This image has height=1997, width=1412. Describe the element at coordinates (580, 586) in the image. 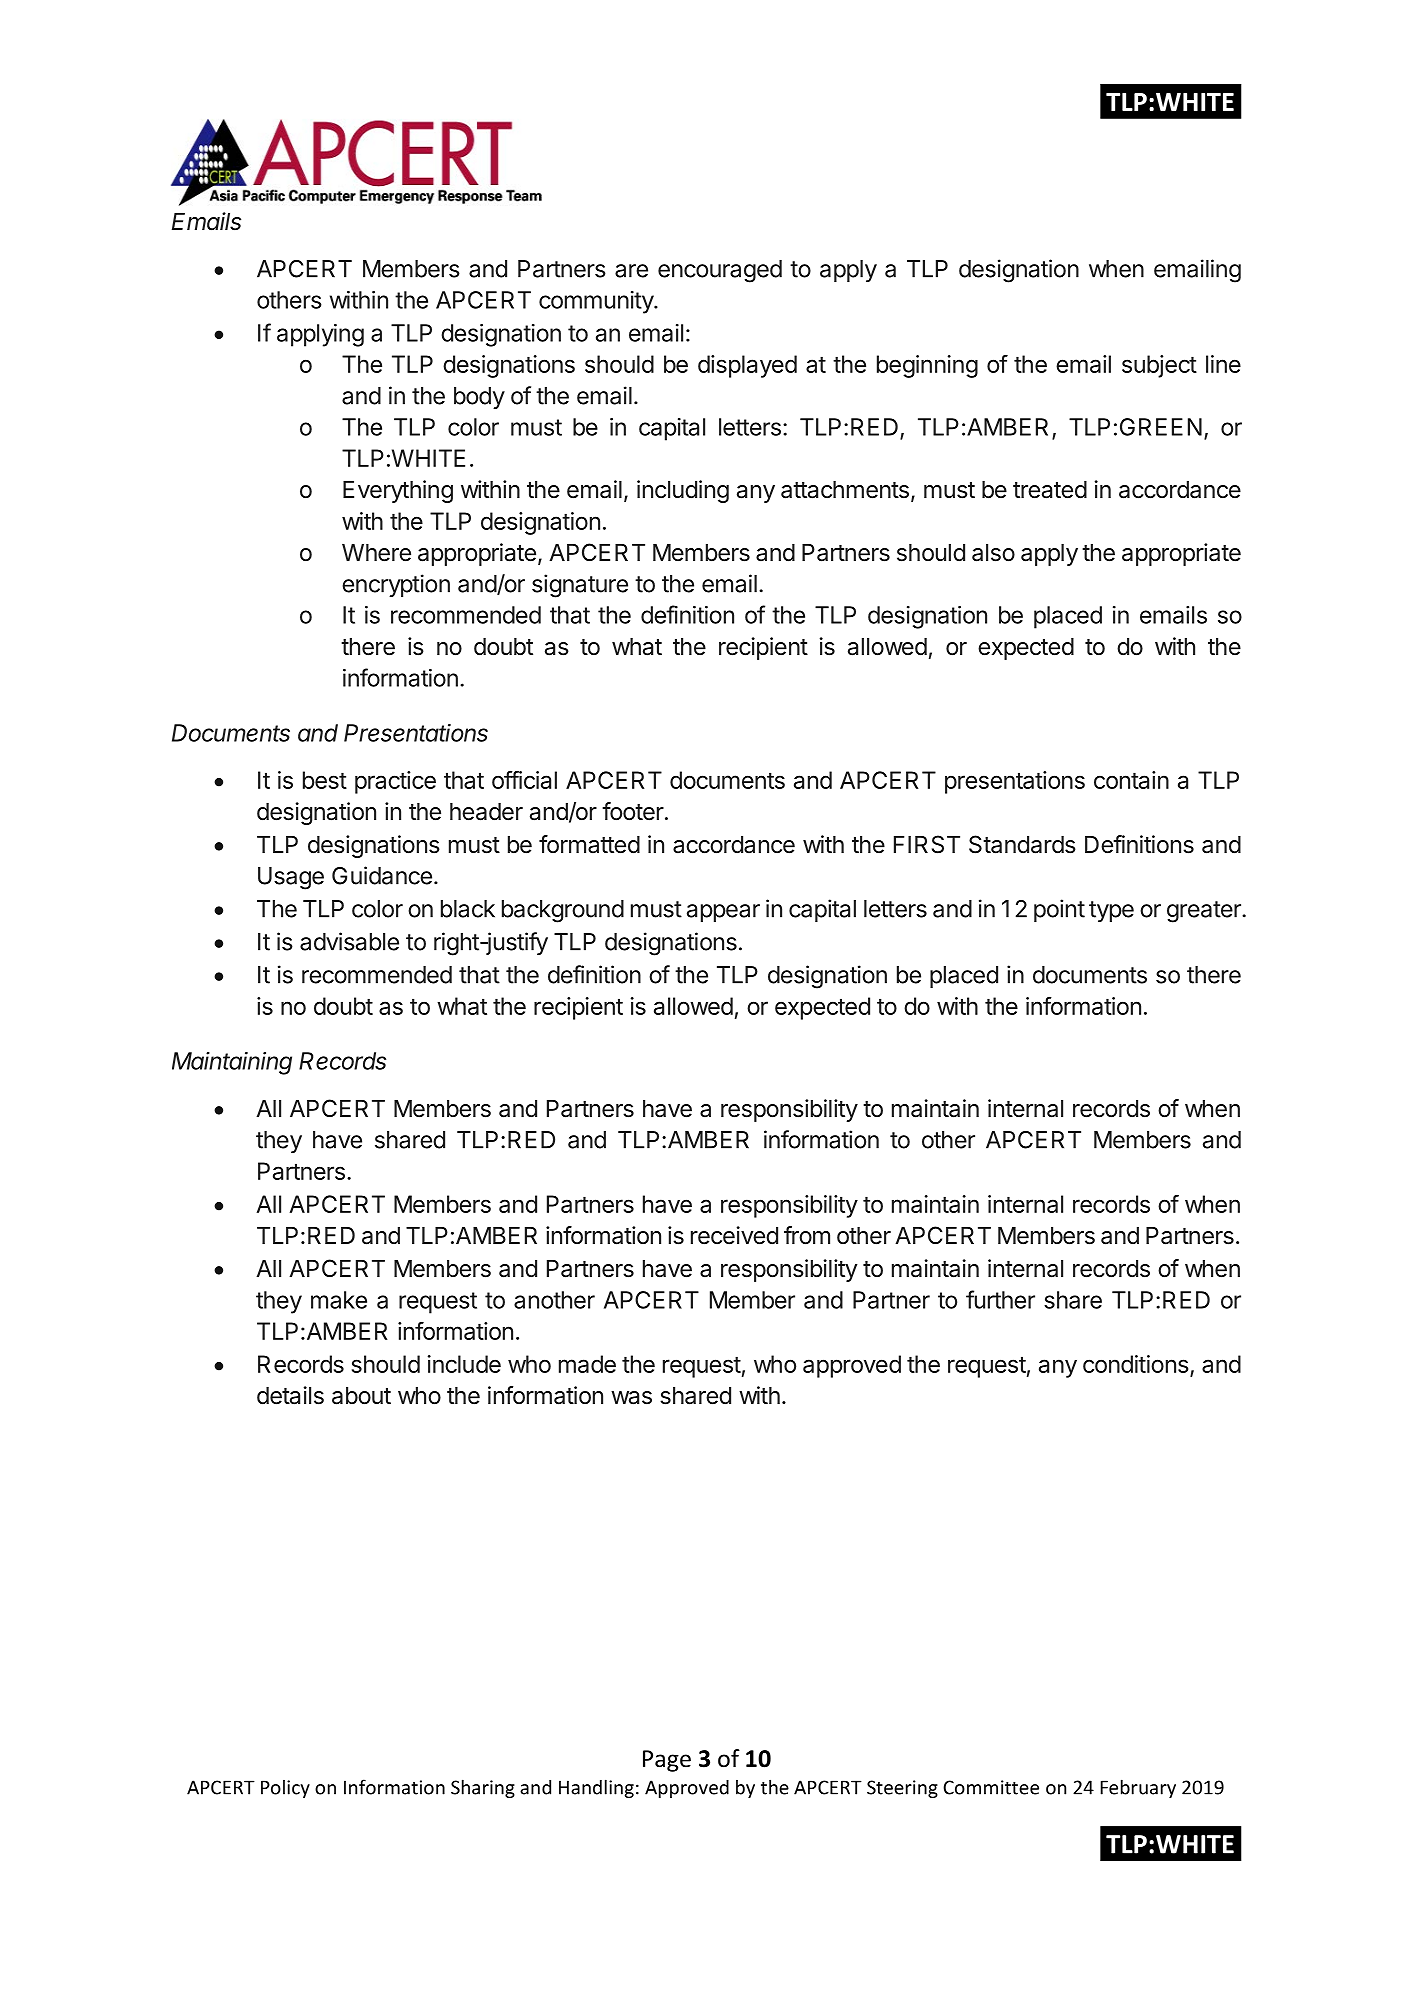

I see `signature` at that location.
